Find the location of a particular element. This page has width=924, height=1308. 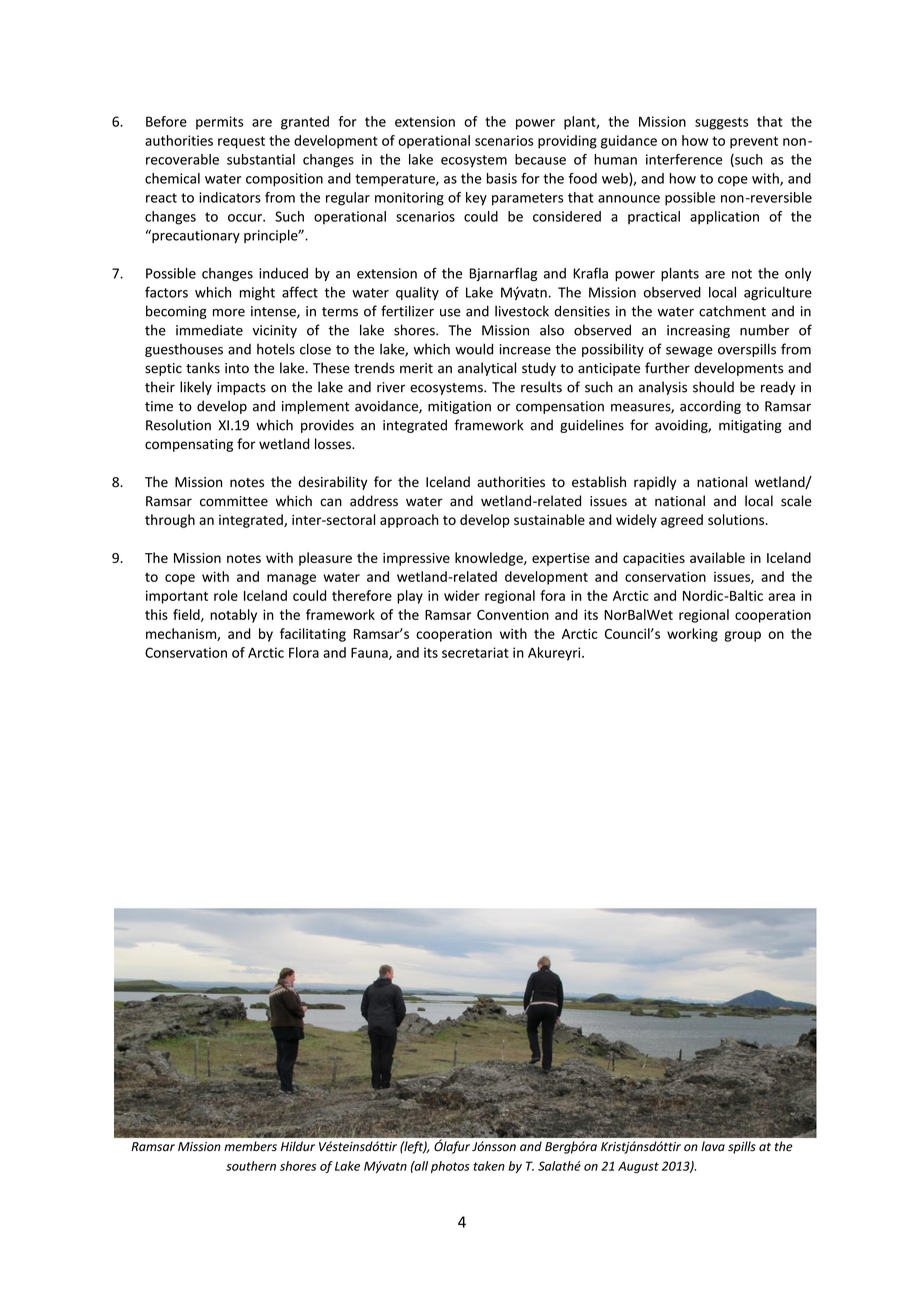

prevent is located at coordinates (754, 142).
